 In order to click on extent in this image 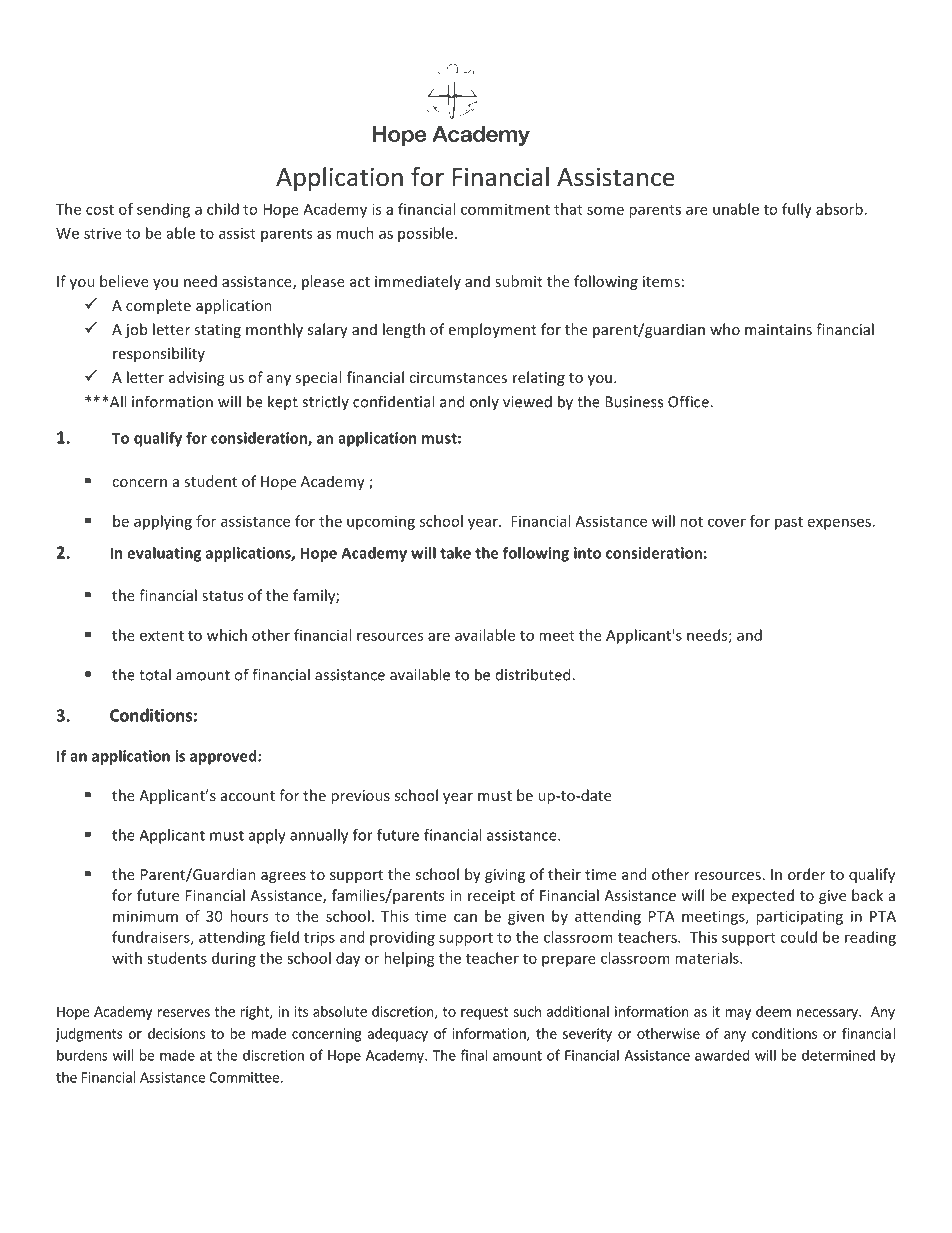, I will do `click(162, 636)`.
